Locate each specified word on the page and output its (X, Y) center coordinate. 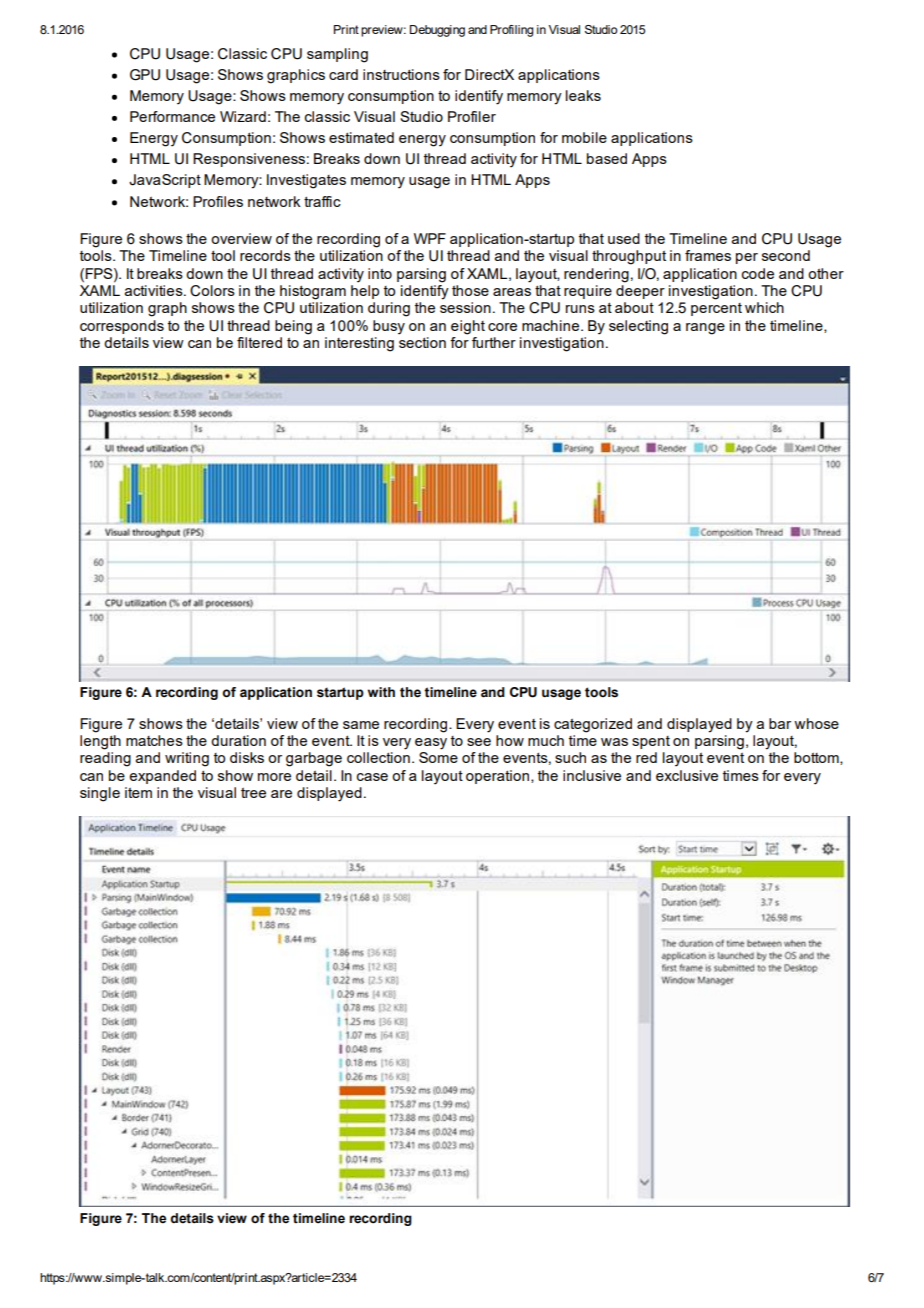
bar (780, 723)
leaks (583, 95)
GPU (145, 75)
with (381, 692)
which (764, 307)
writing (187, 759)
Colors (212, 291)
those (470, 290)
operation (497, 777)
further (494, 342)
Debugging (437, 31)
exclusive (687, 775)
